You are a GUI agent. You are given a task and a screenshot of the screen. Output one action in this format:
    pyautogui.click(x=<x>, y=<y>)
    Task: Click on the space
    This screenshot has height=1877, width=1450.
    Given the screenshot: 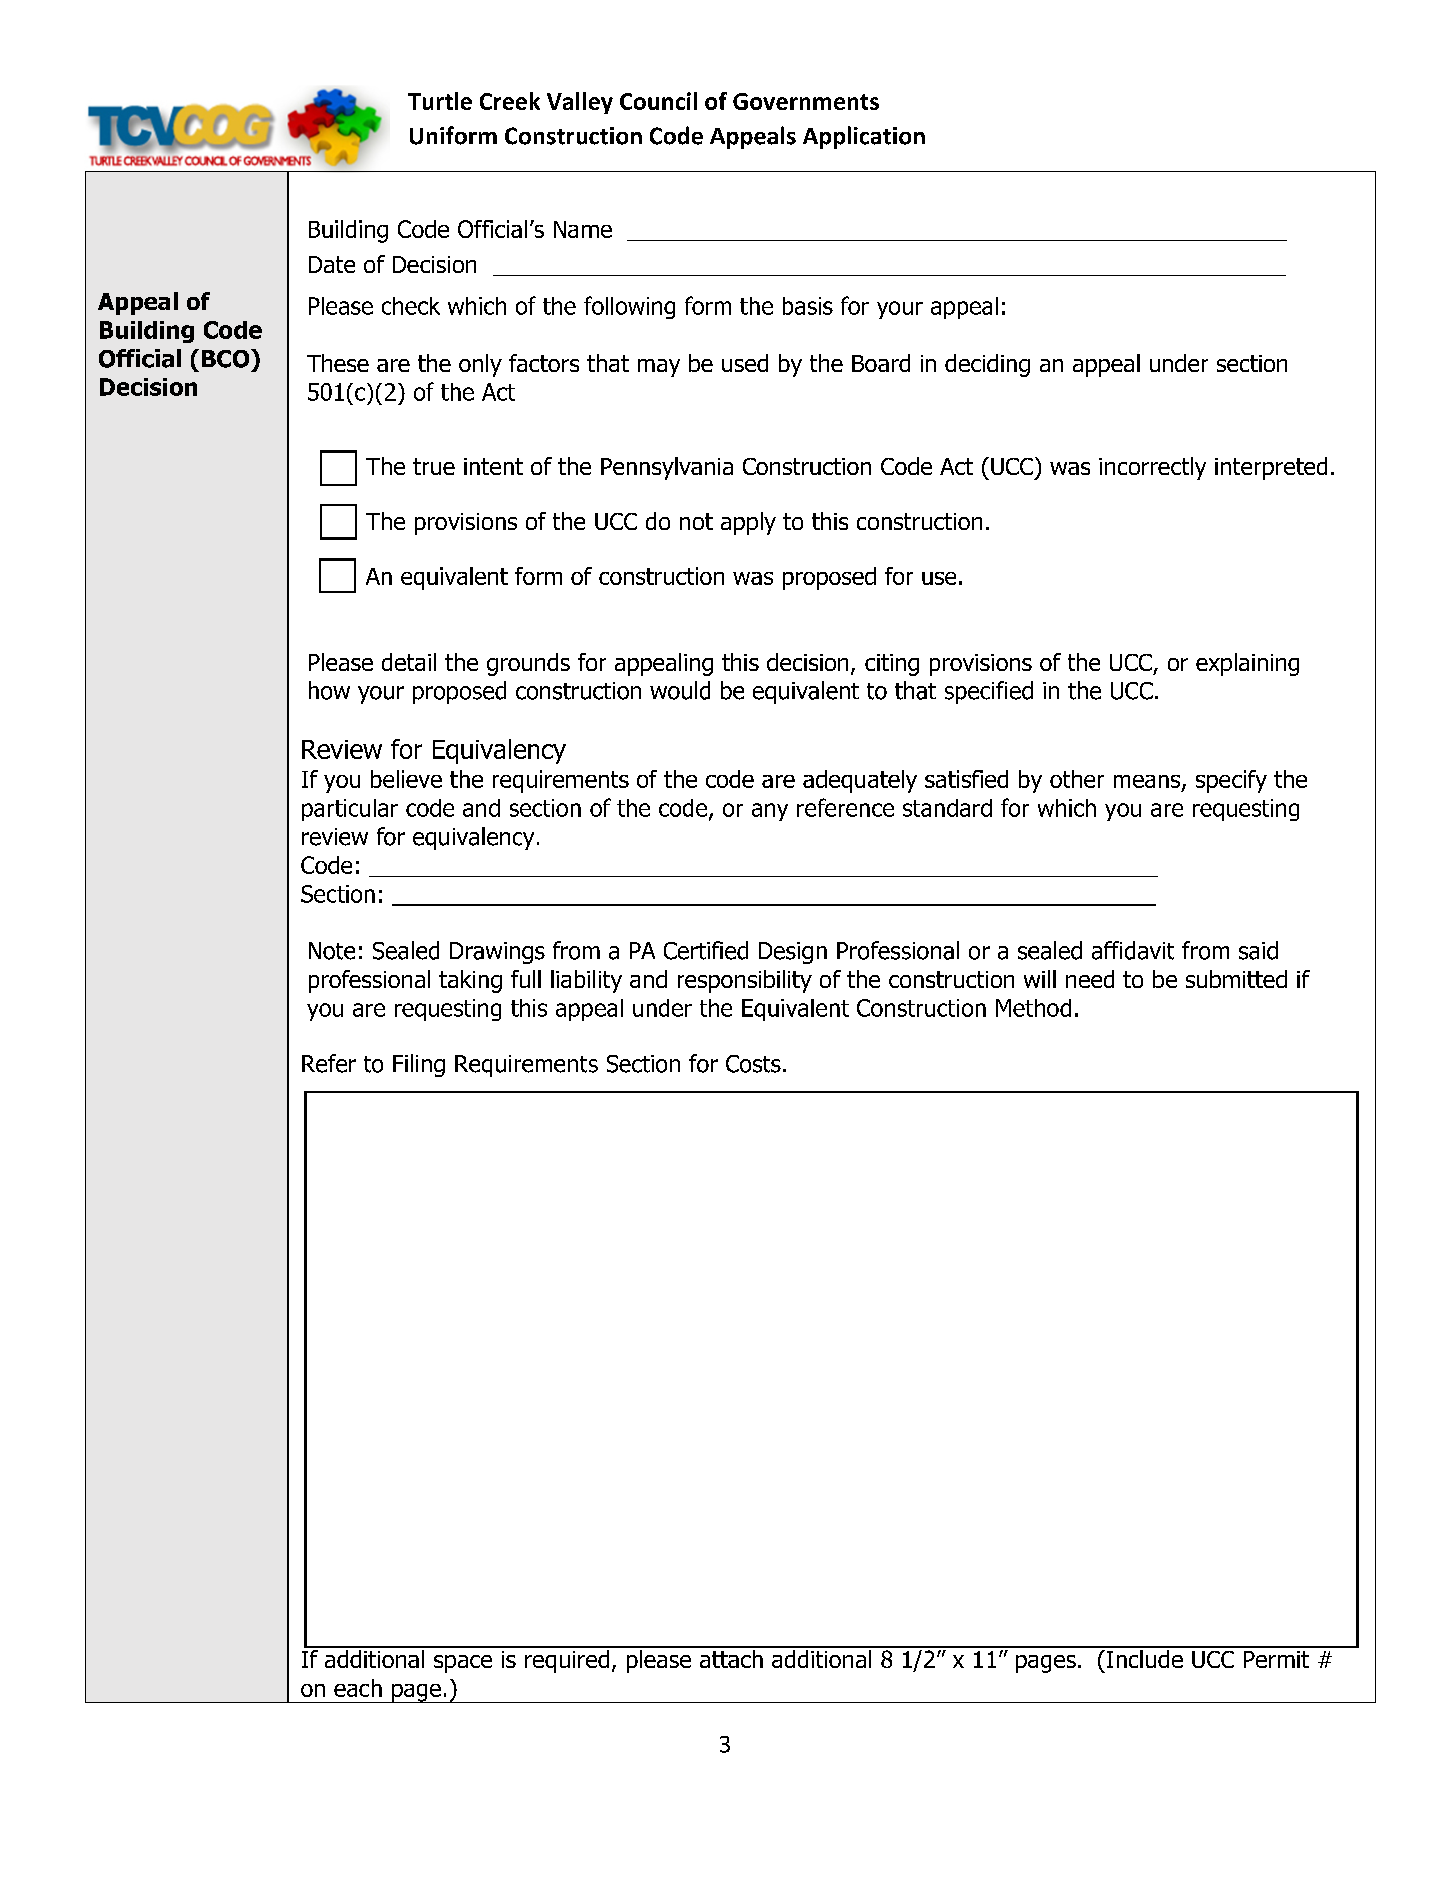 What is the action you would take?
    pyautogui.click(x=463, y=1664)
